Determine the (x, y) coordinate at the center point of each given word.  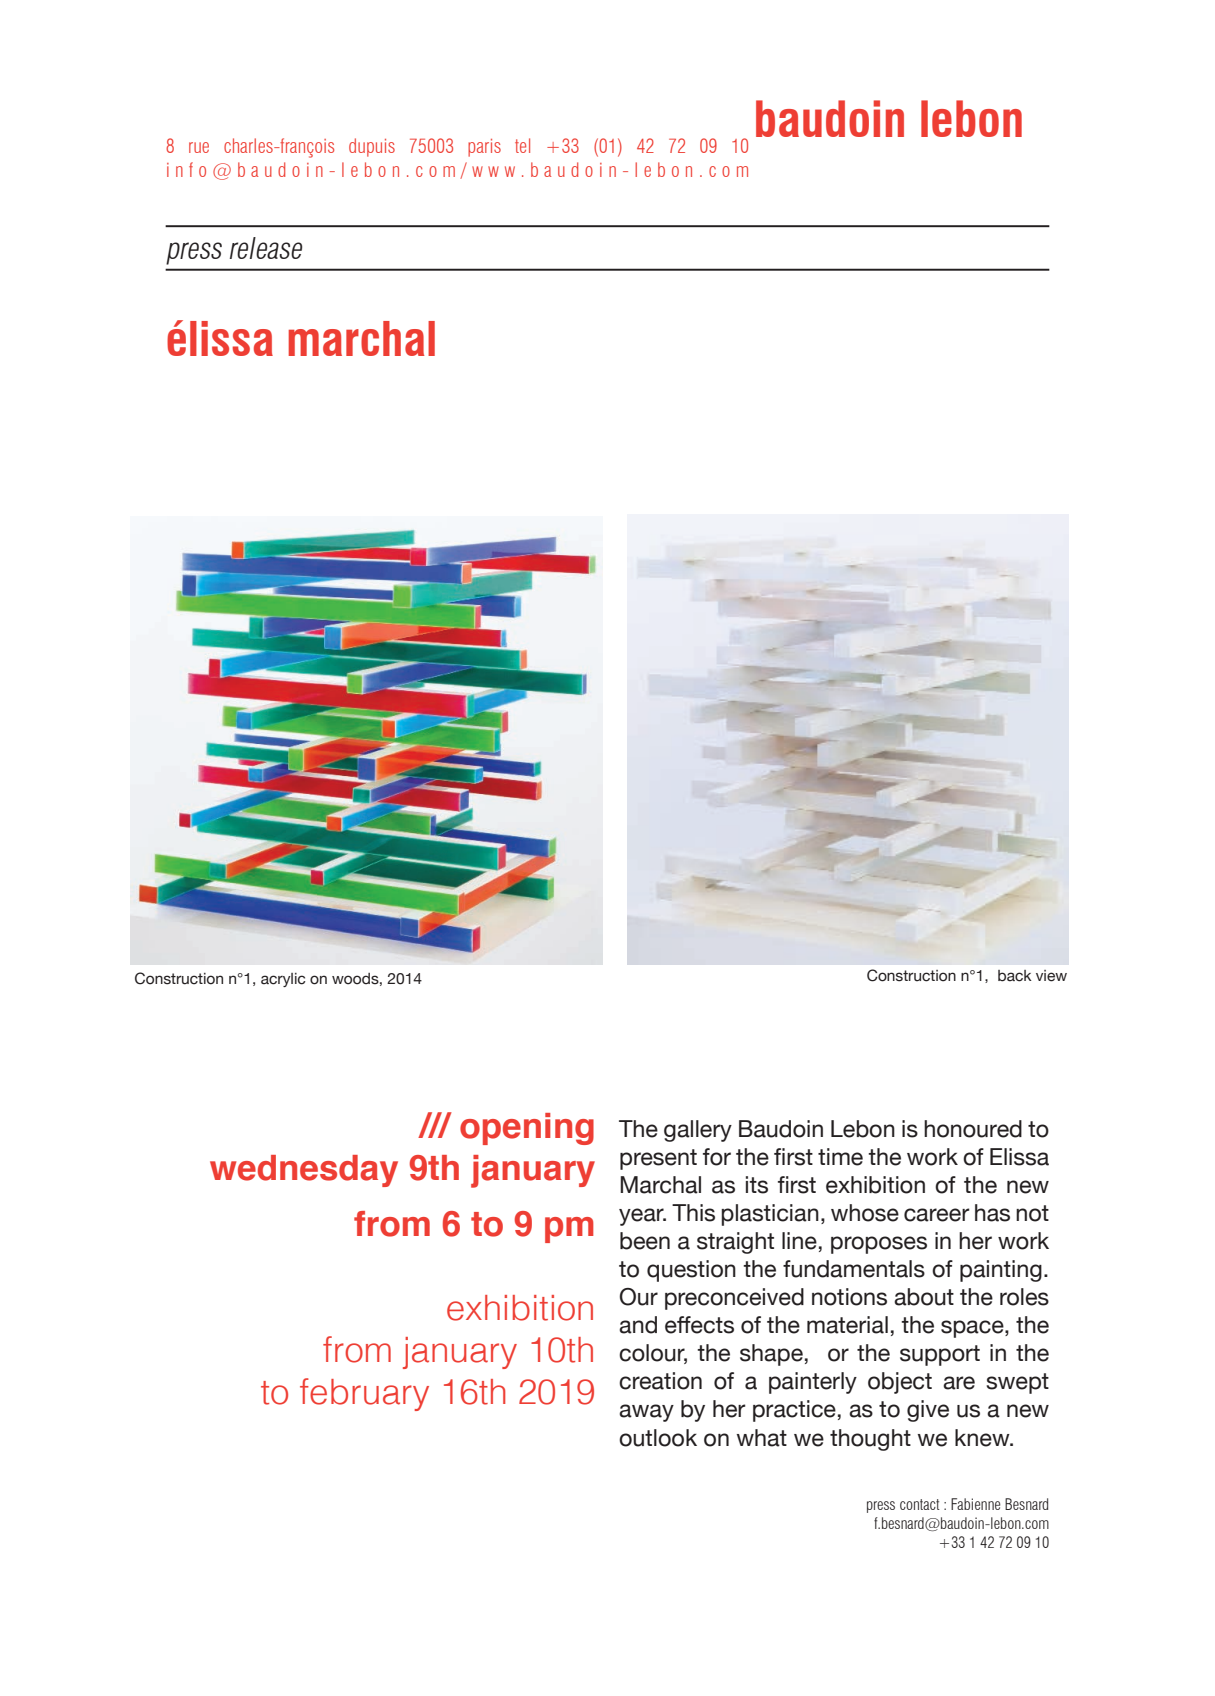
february (364, 1394)
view (1051, 976)
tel (522, 145)
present (658, 1159)
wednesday (304, 1171)
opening (527, 1129)
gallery (698, 1131)
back (1015, 976)
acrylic (283, 980)
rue (199, 147)
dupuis (372, 147)
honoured (973, 1129)
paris (484, 148)
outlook (658, 1438)
